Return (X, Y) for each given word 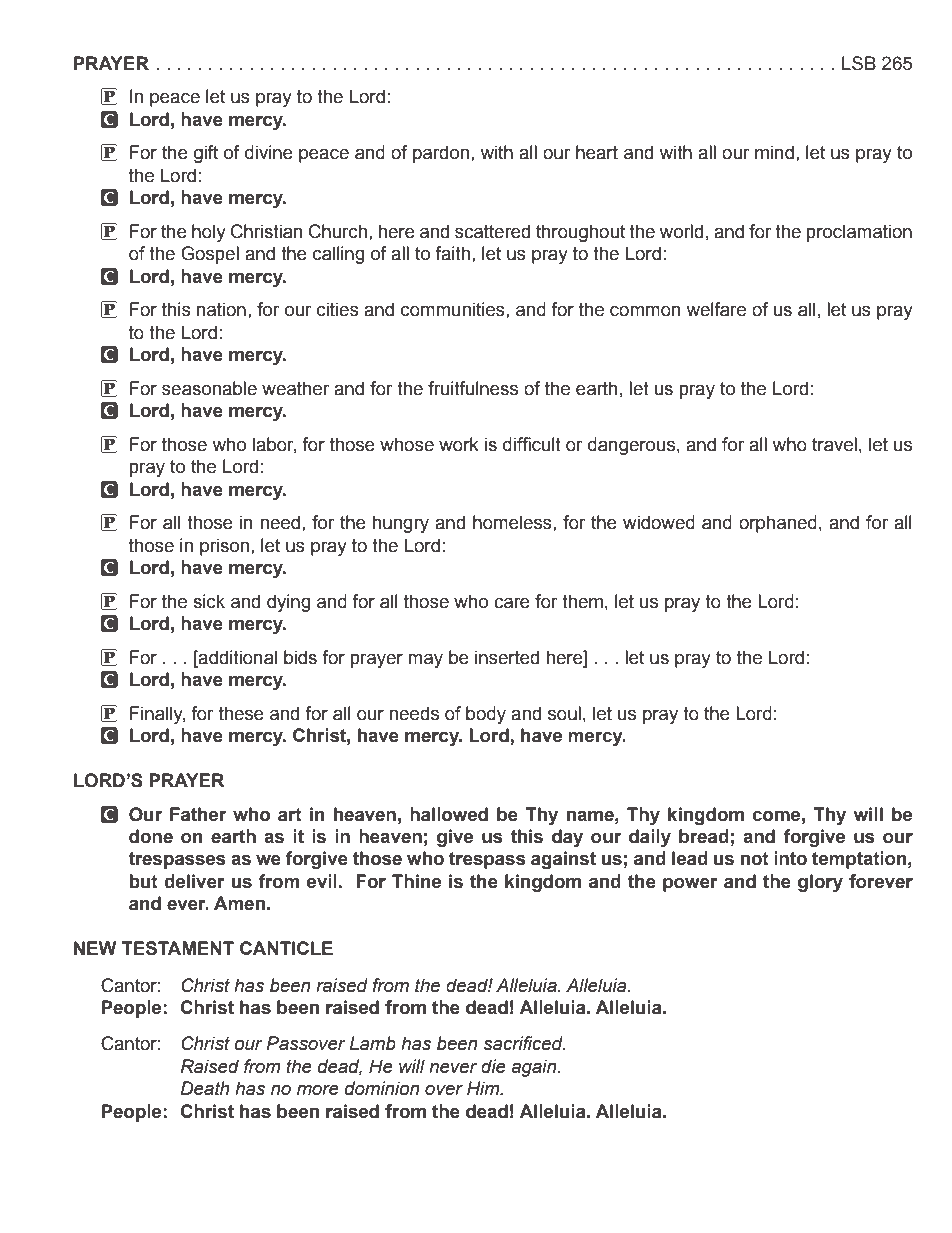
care (512, 603)
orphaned (778, 524)
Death (205, 1088)
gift (206, 154)
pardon (441, 154)
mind (774, 152)
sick (209, 601)
